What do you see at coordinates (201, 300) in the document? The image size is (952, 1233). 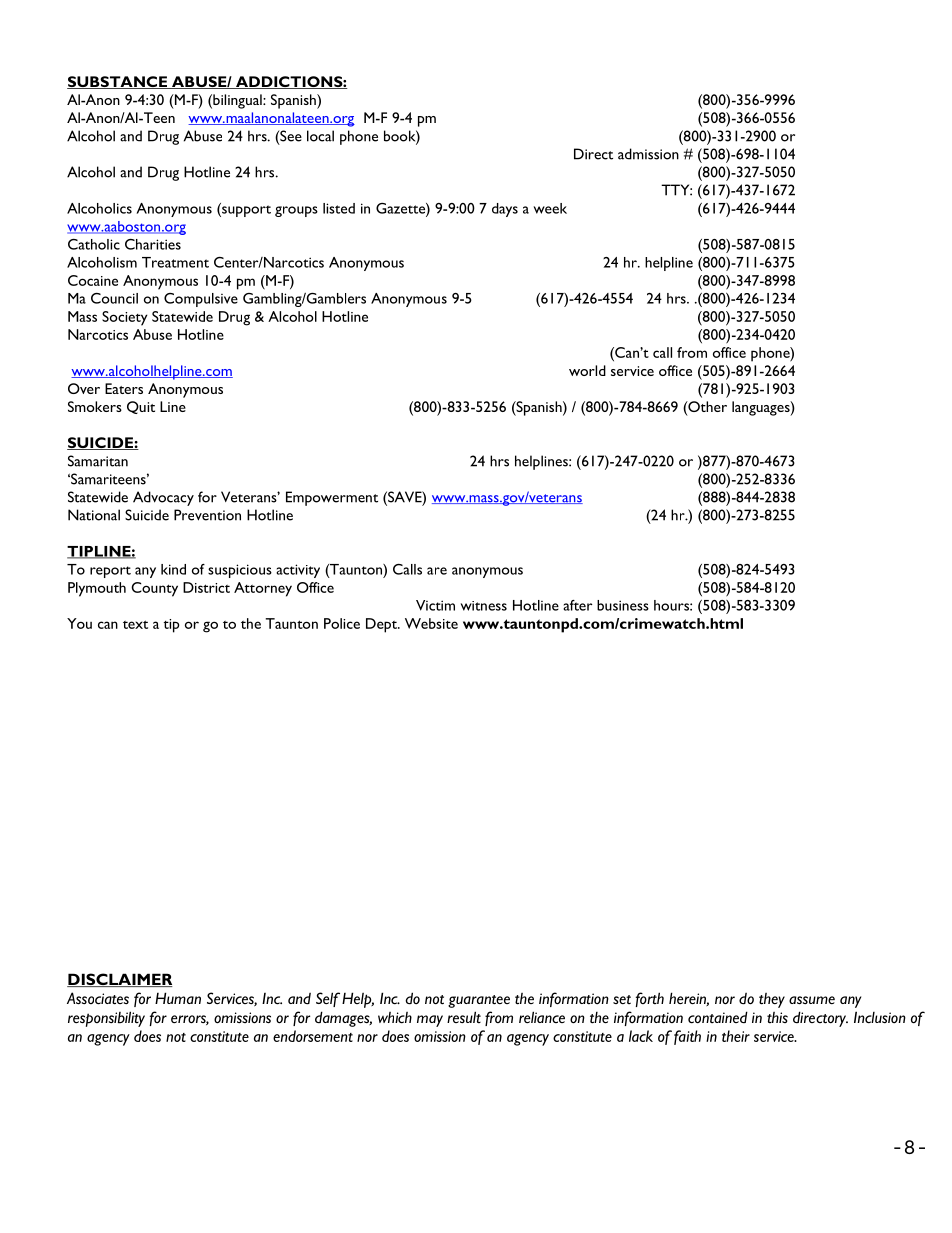 I see `Compulsive` at bounding box center [201, 300].
